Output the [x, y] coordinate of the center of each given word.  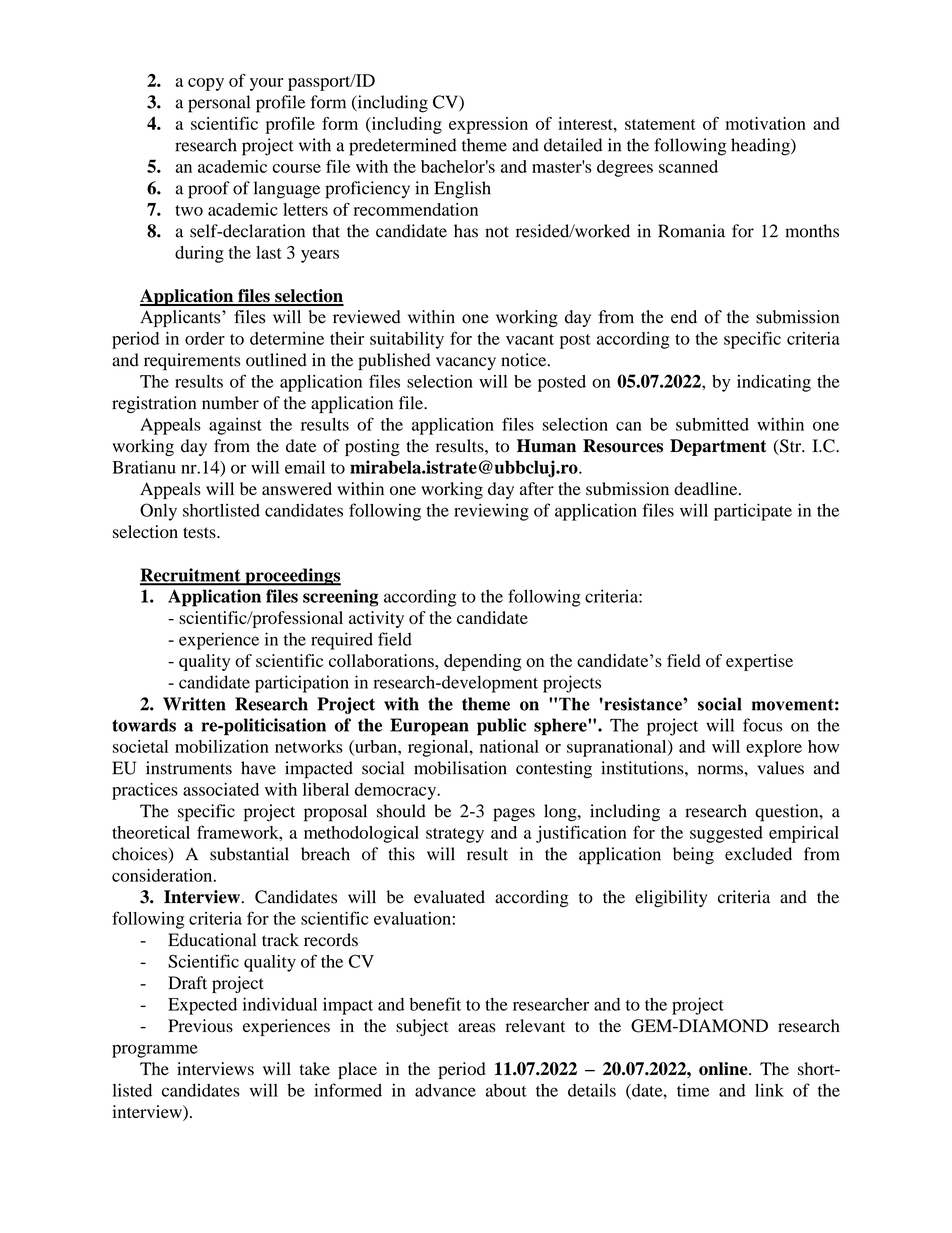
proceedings [292, 577]
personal [219, 104]
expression [488, 125]
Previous [200, 1026]
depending [483, 662]
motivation [765, 123]
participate [753, 512]
